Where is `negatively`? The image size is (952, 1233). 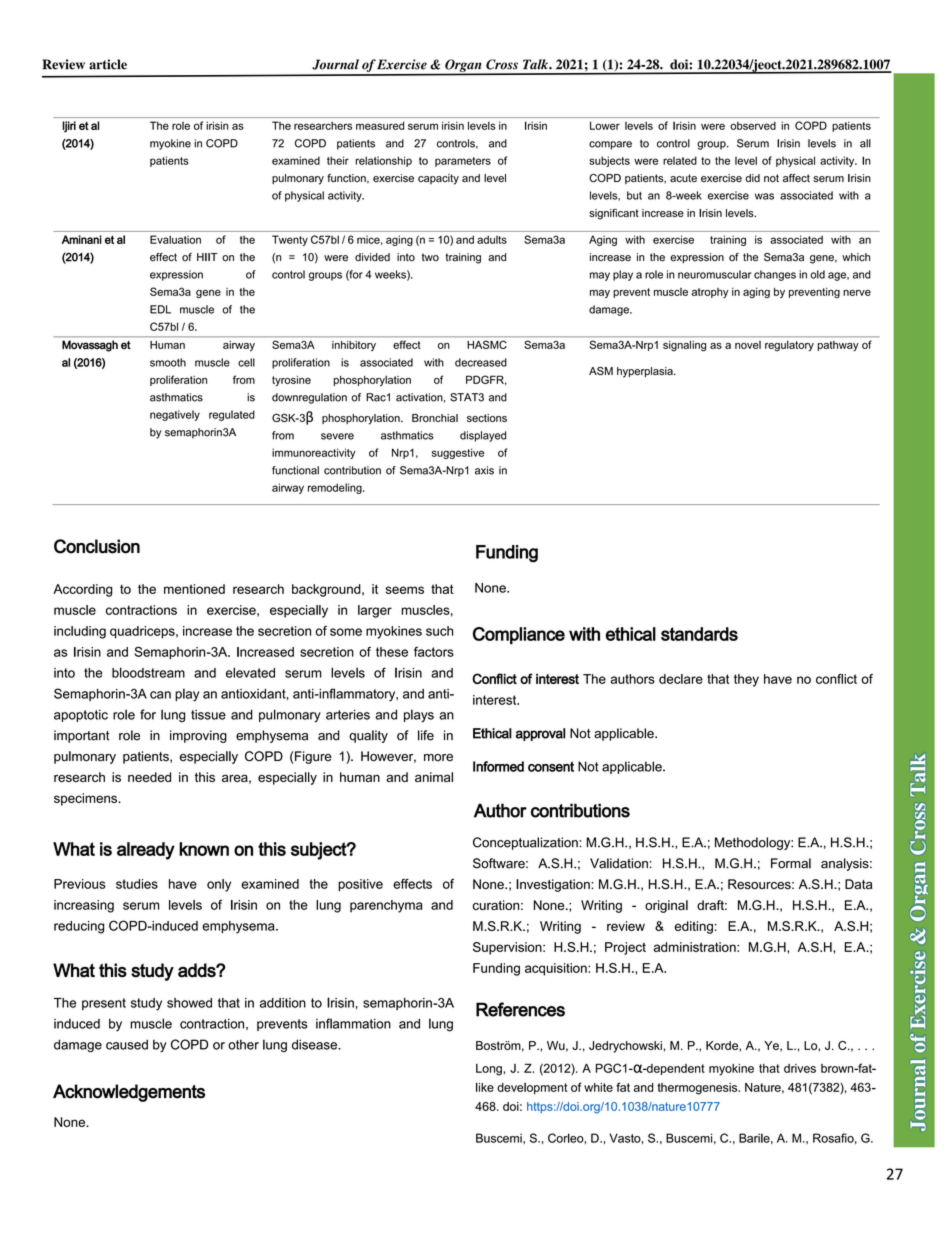
negatively is located at coordinates (175, 415).
